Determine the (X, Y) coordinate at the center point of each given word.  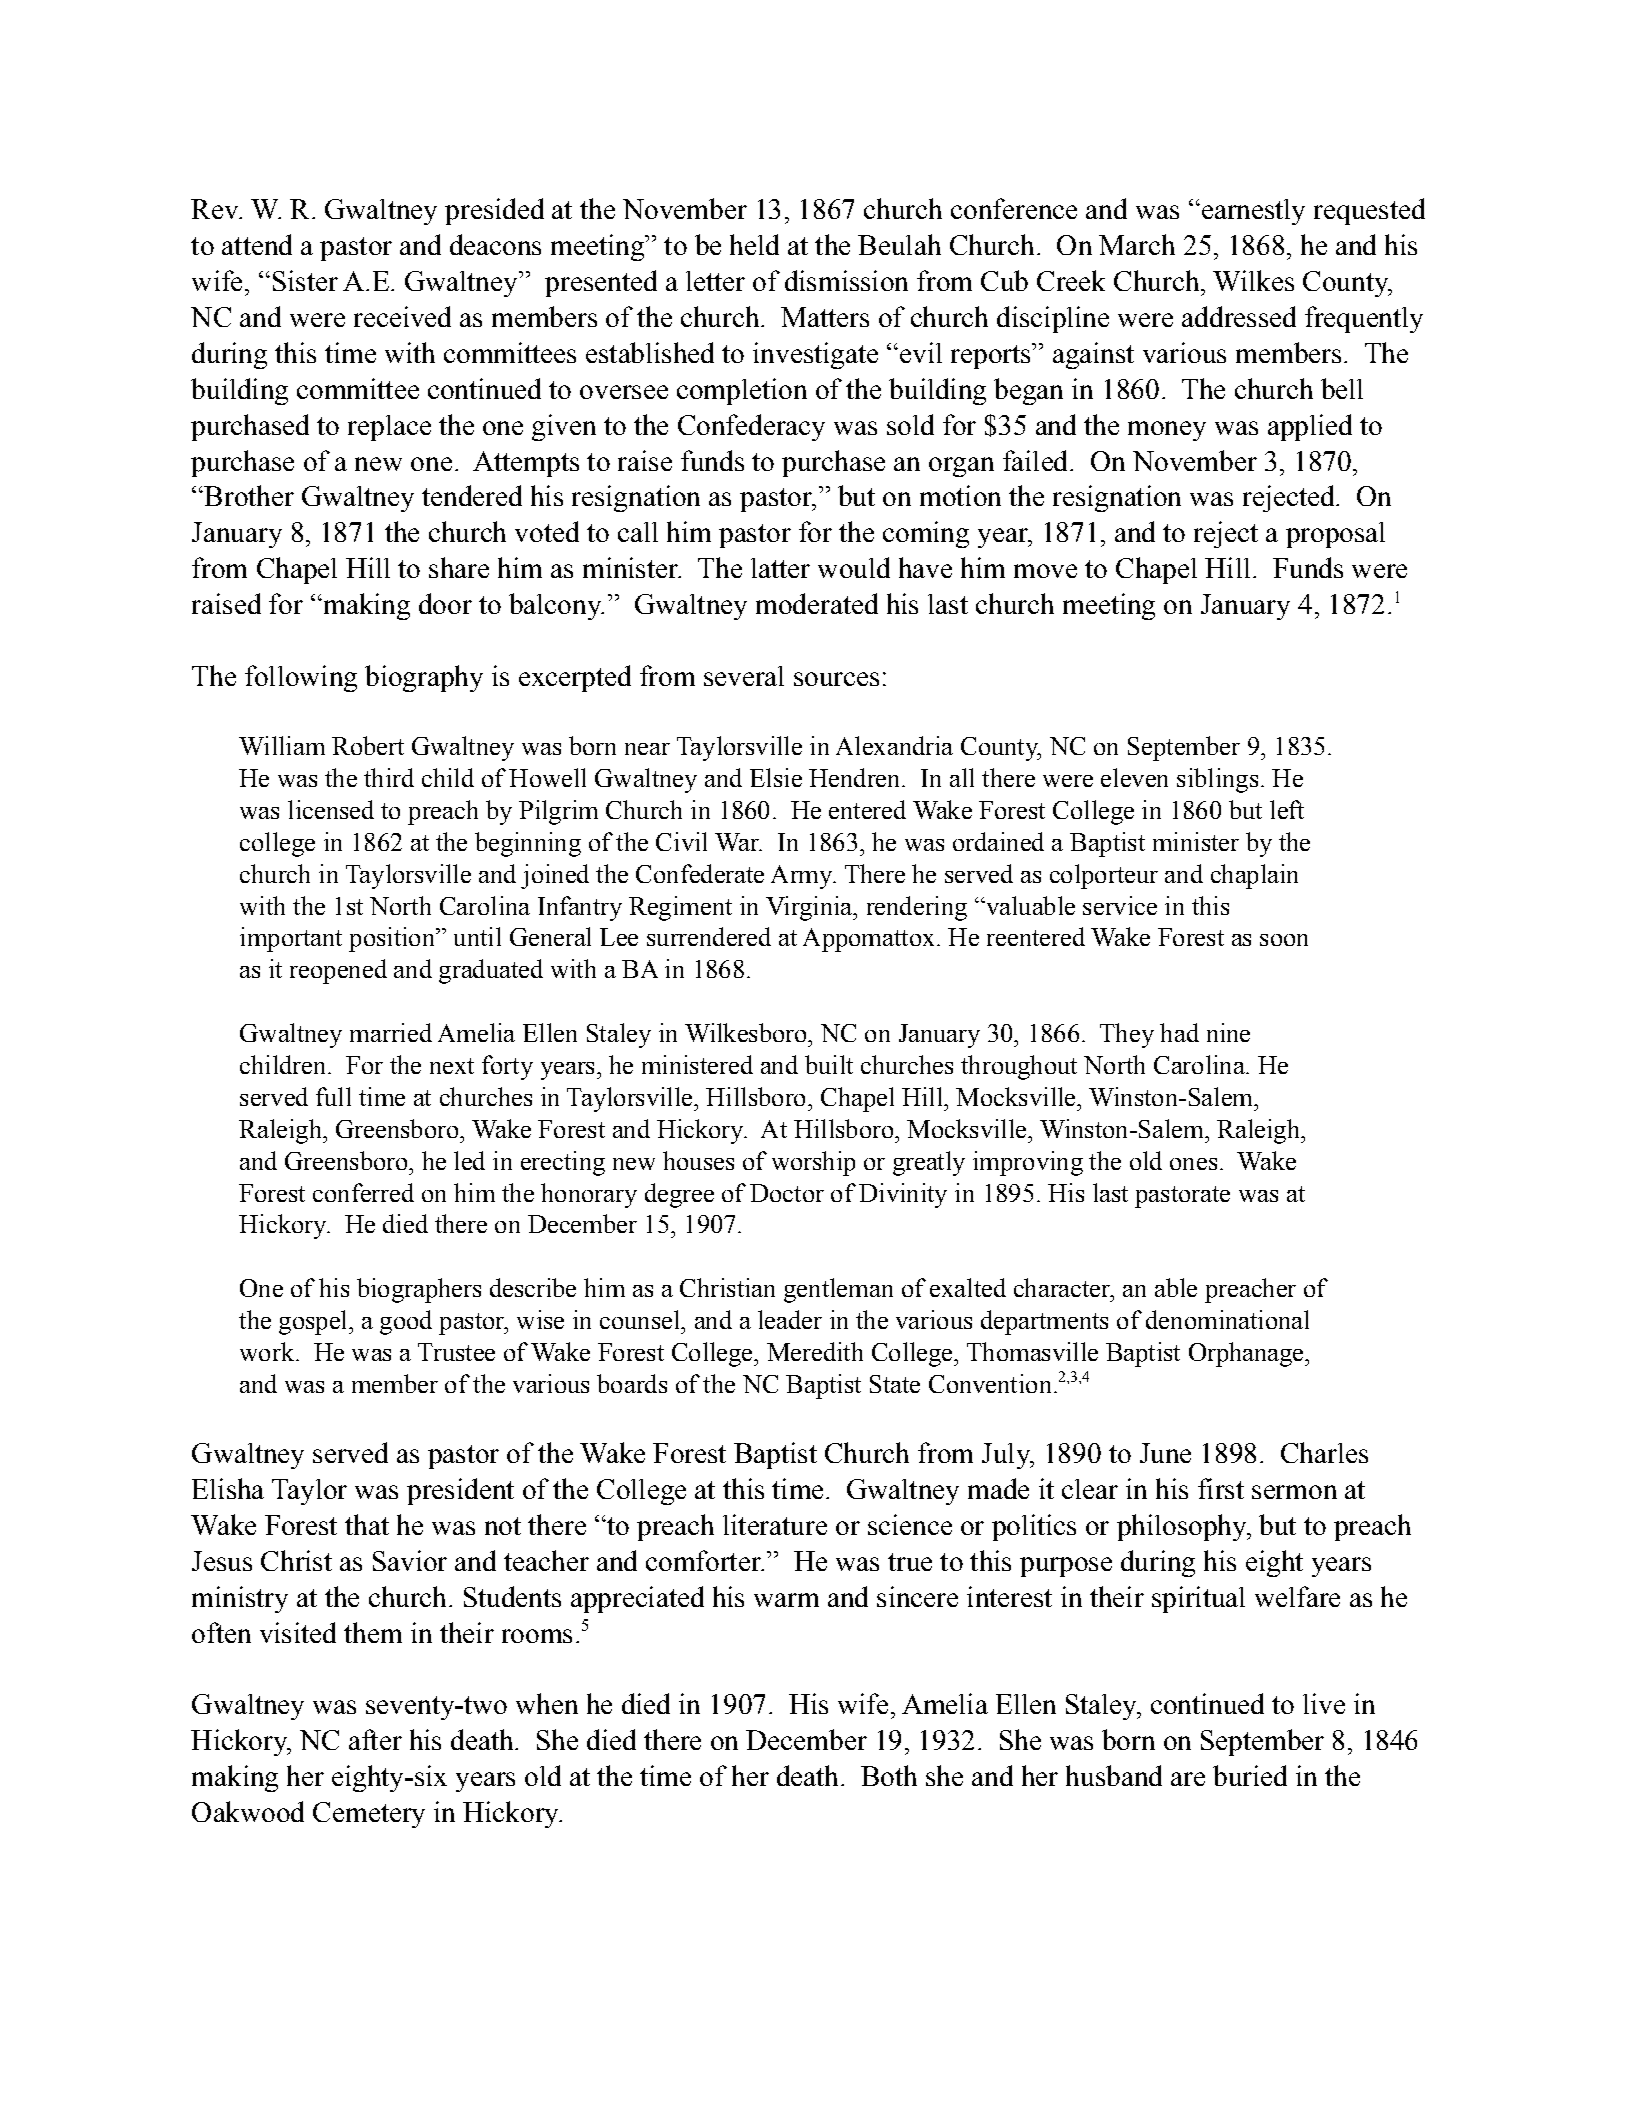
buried (1250, 1775)
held (754, 244)
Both (889, 1775)
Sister (305, 280)
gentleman (838, 1290)
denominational (1227, 1319)
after (375, 1739)
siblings (1217, 780)
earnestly (1252, 212)
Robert (368, 745)
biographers (419, 1290)
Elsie (776, 777)
